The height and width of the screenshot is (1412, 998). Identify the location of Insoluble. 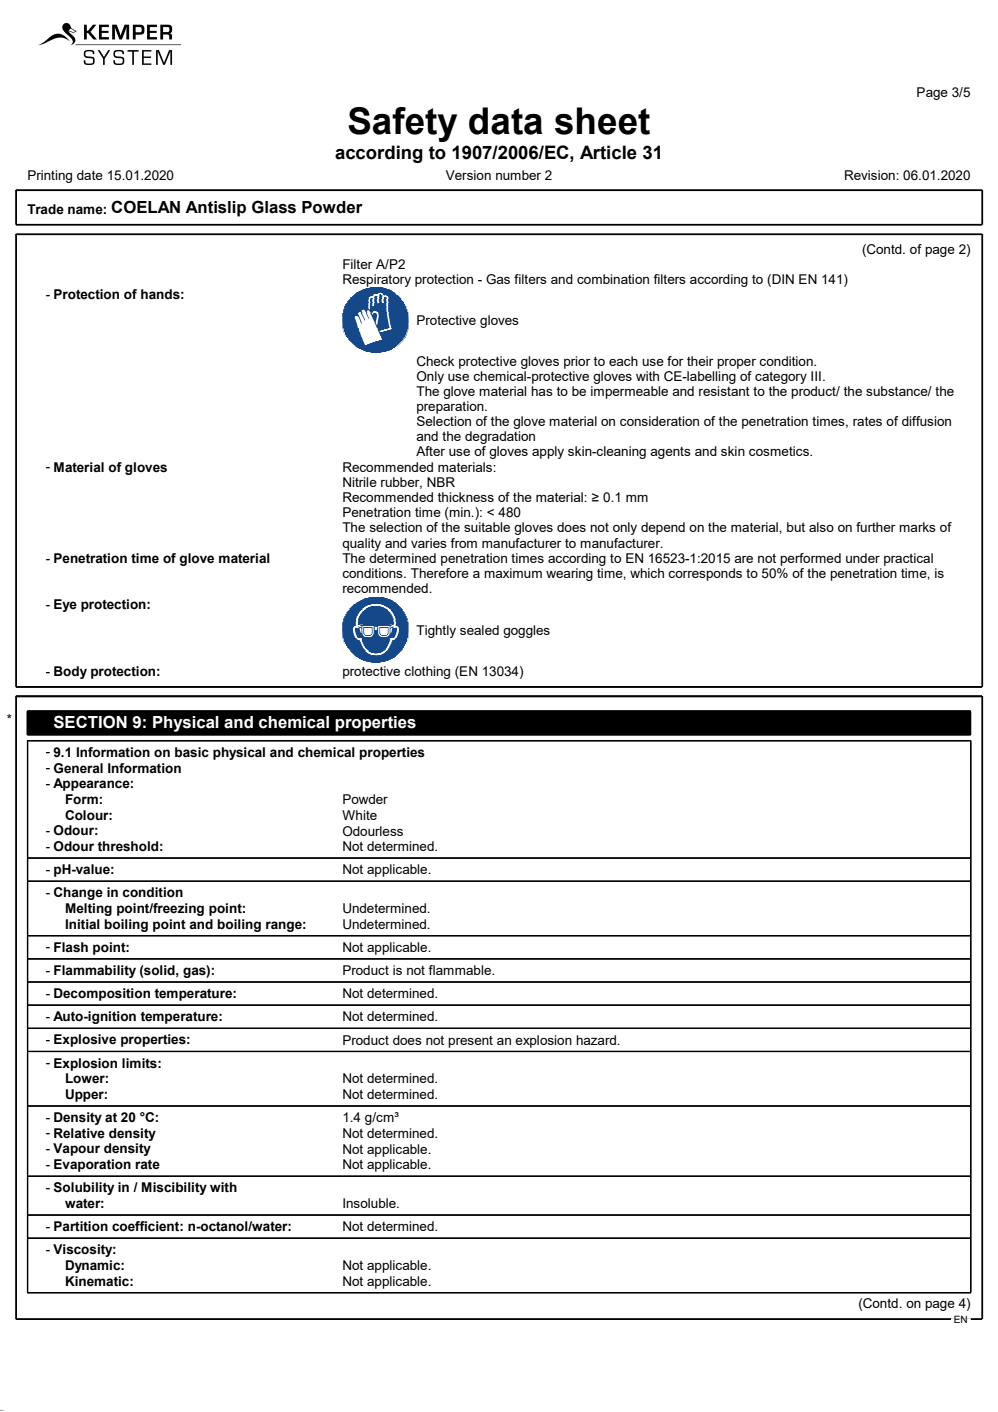
(370, 1203).
